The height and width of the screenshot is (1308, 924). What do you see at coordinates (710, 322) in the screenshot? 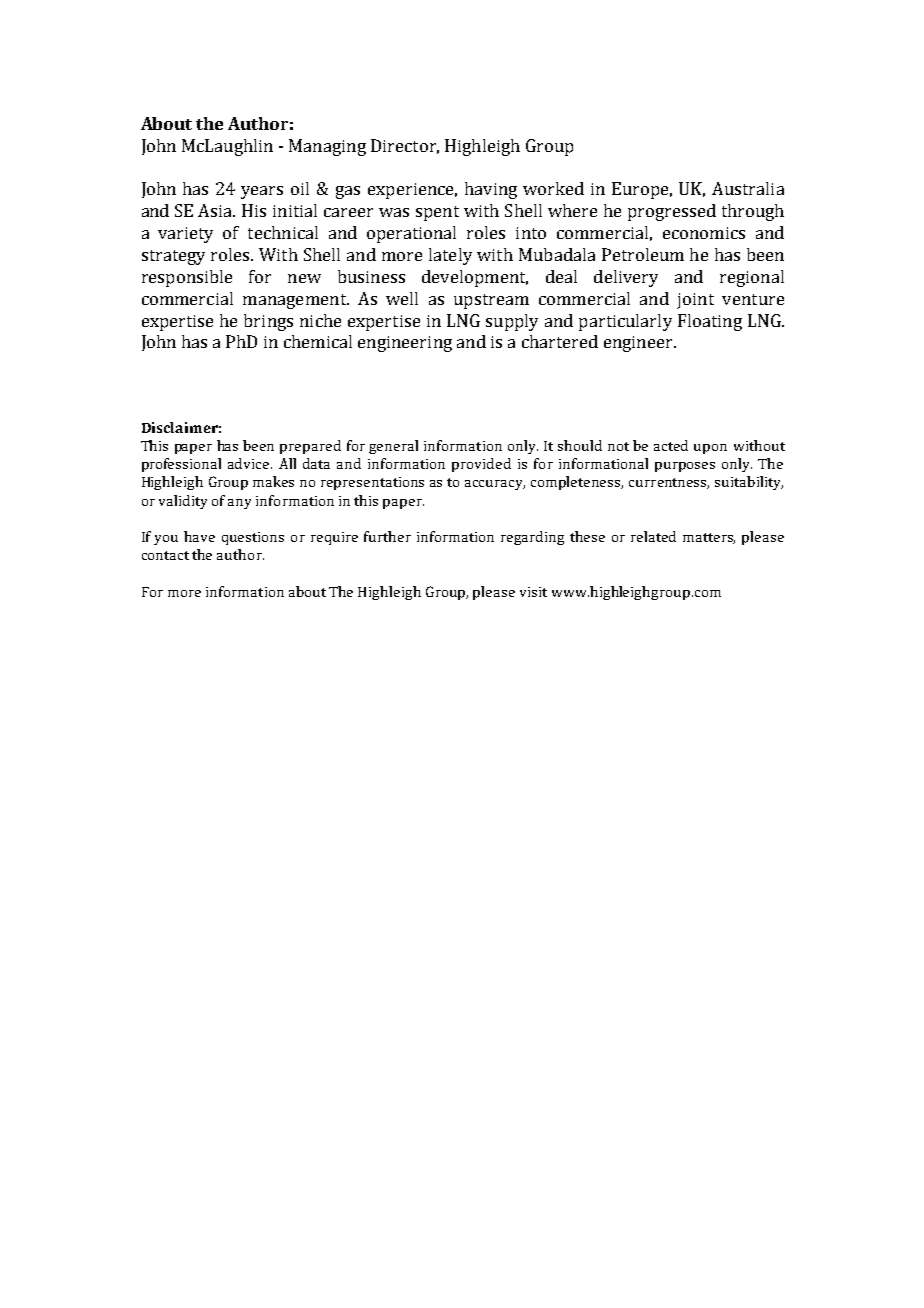
I see `Floating` at bounding box center [710, 322].
